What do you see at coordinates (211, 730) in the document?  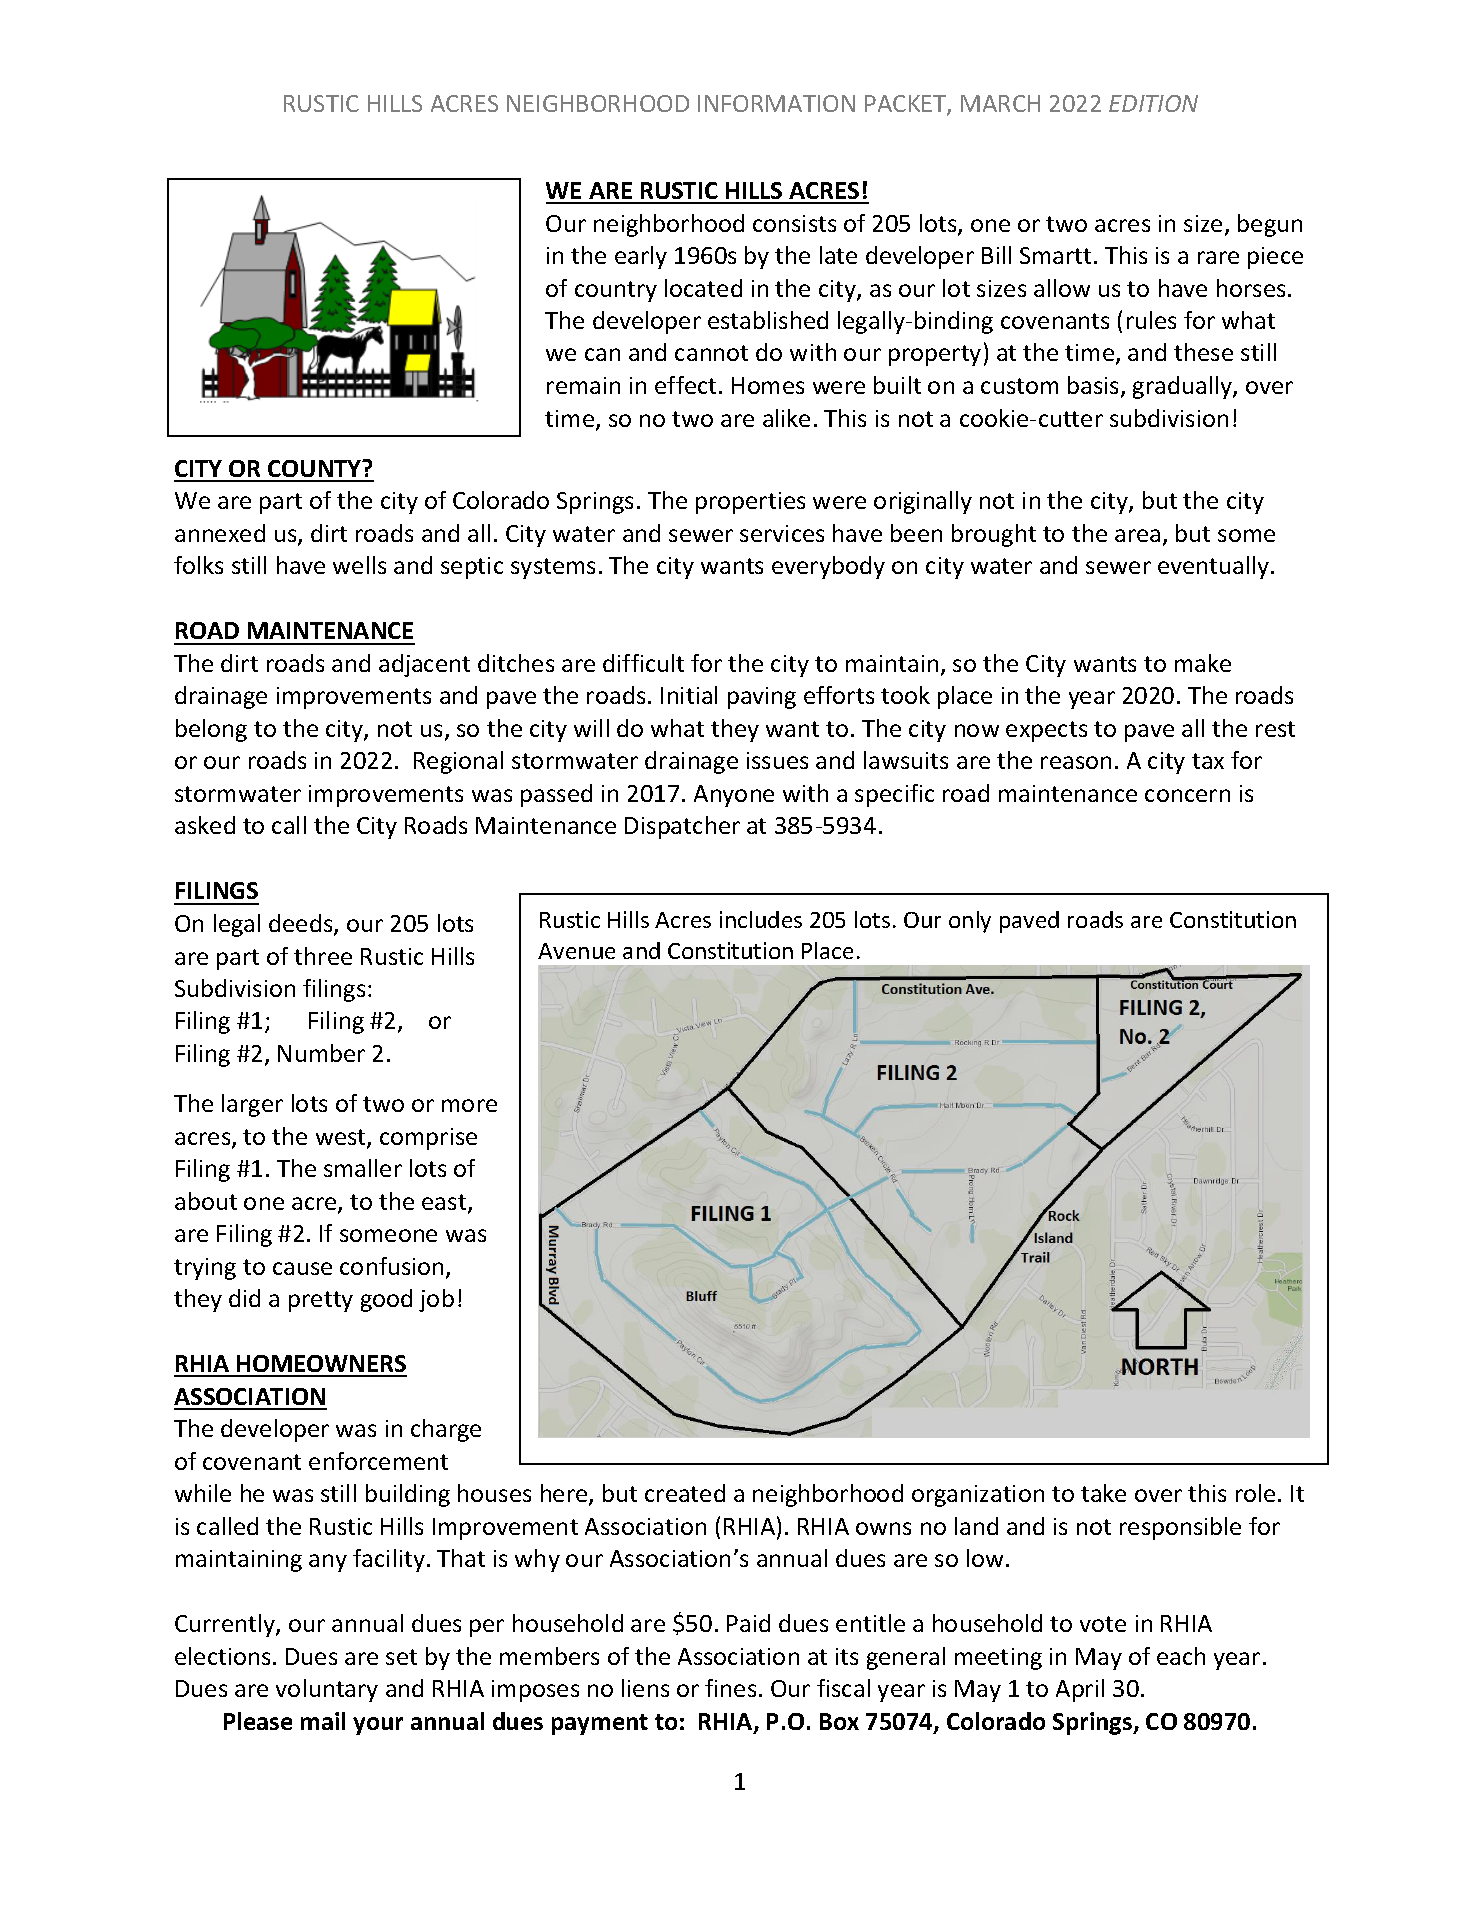 I see `belong` at bounding box center [211, 730].
